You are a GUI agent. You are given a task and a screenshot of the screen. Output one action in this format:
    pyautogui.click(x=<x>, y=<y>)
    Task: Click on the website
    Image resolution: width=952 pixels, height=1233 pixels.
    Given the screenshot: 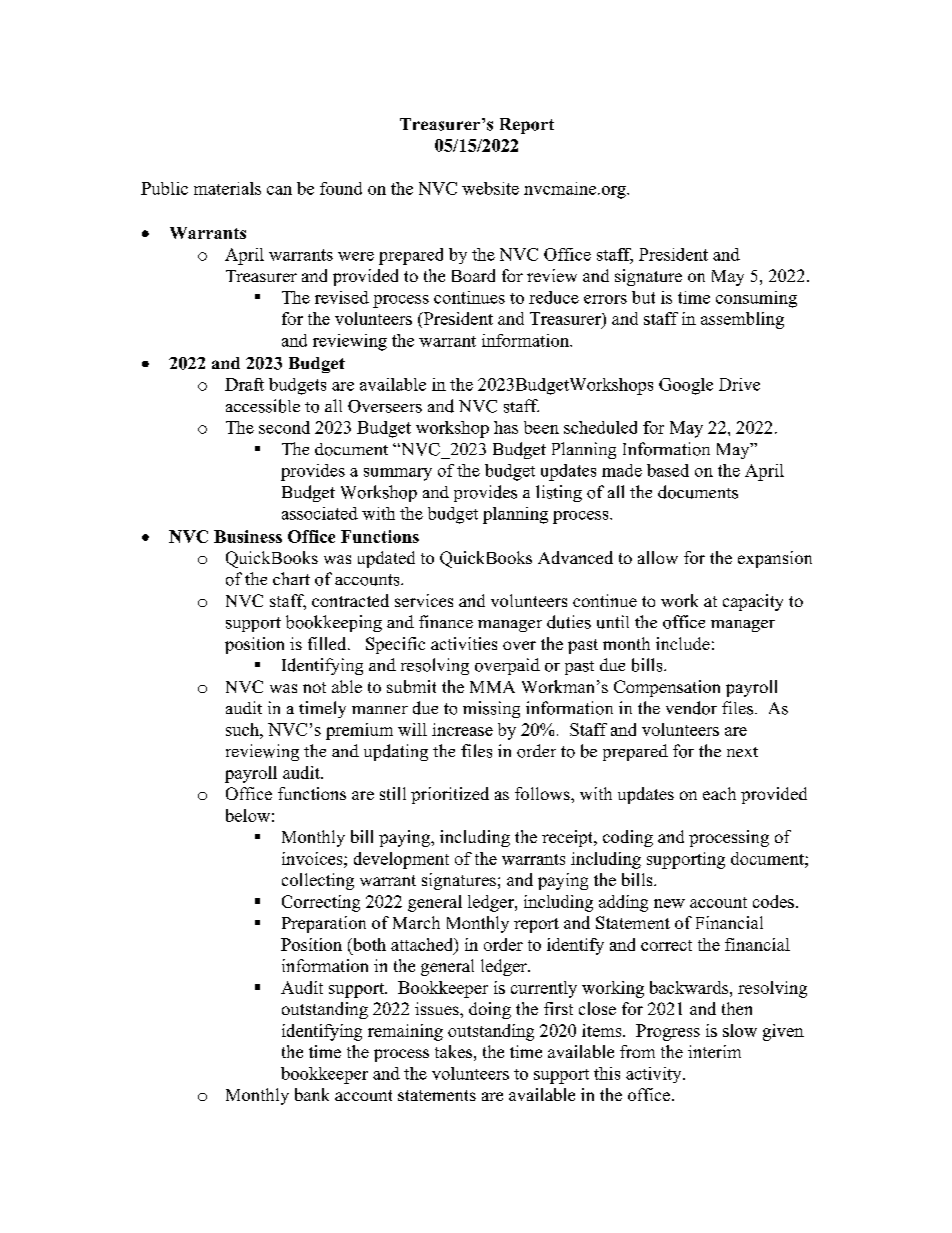 What is the action you would take?
    pyautogui.click(x=490, y=188)
